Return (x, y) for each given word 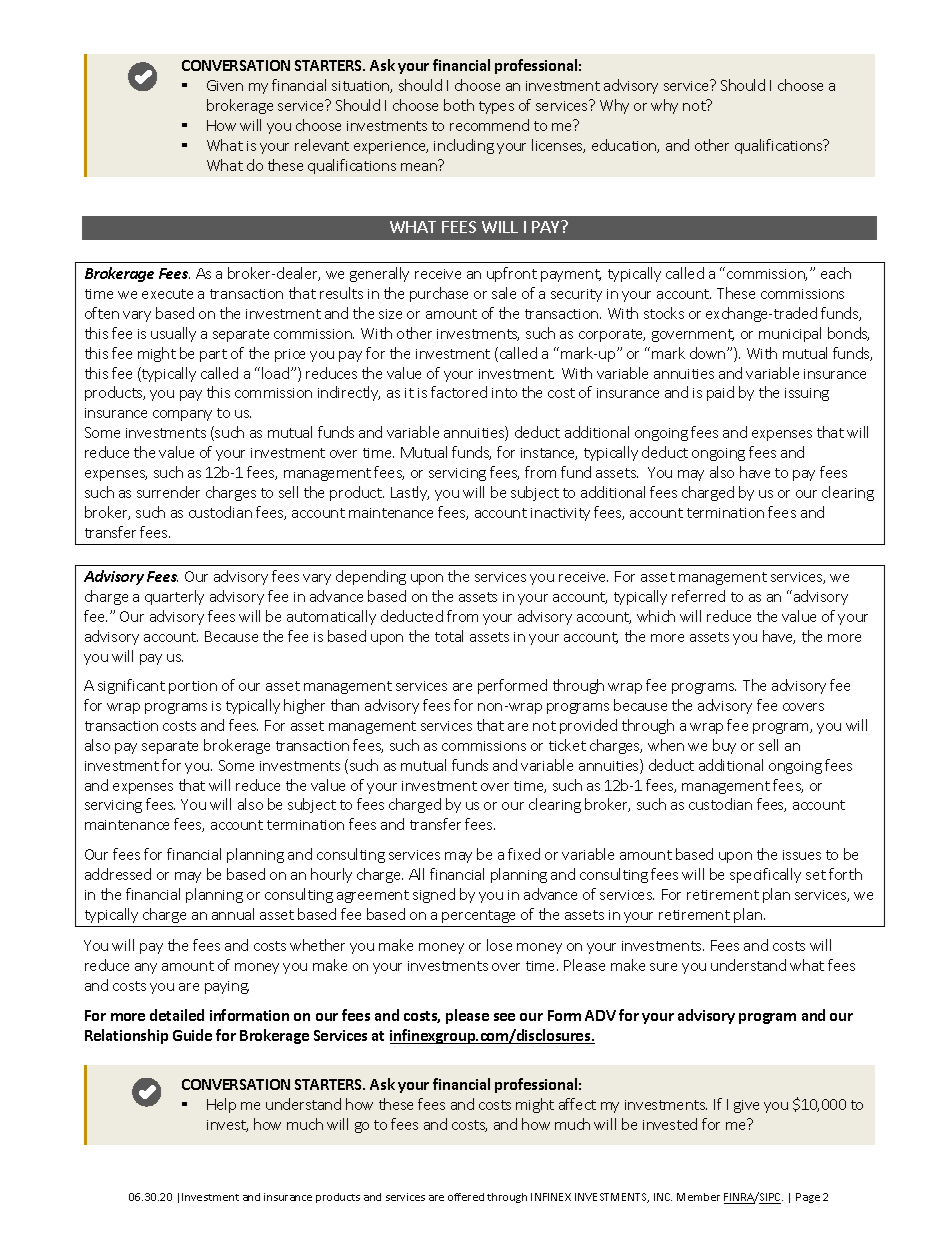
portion (193, 687)
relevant (322, 145)
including (464, 146)
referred (698, 596)
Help (221, 1105)
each (836, 273)
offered (466, 1197)
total (449, 636)
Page (808, 1198)
